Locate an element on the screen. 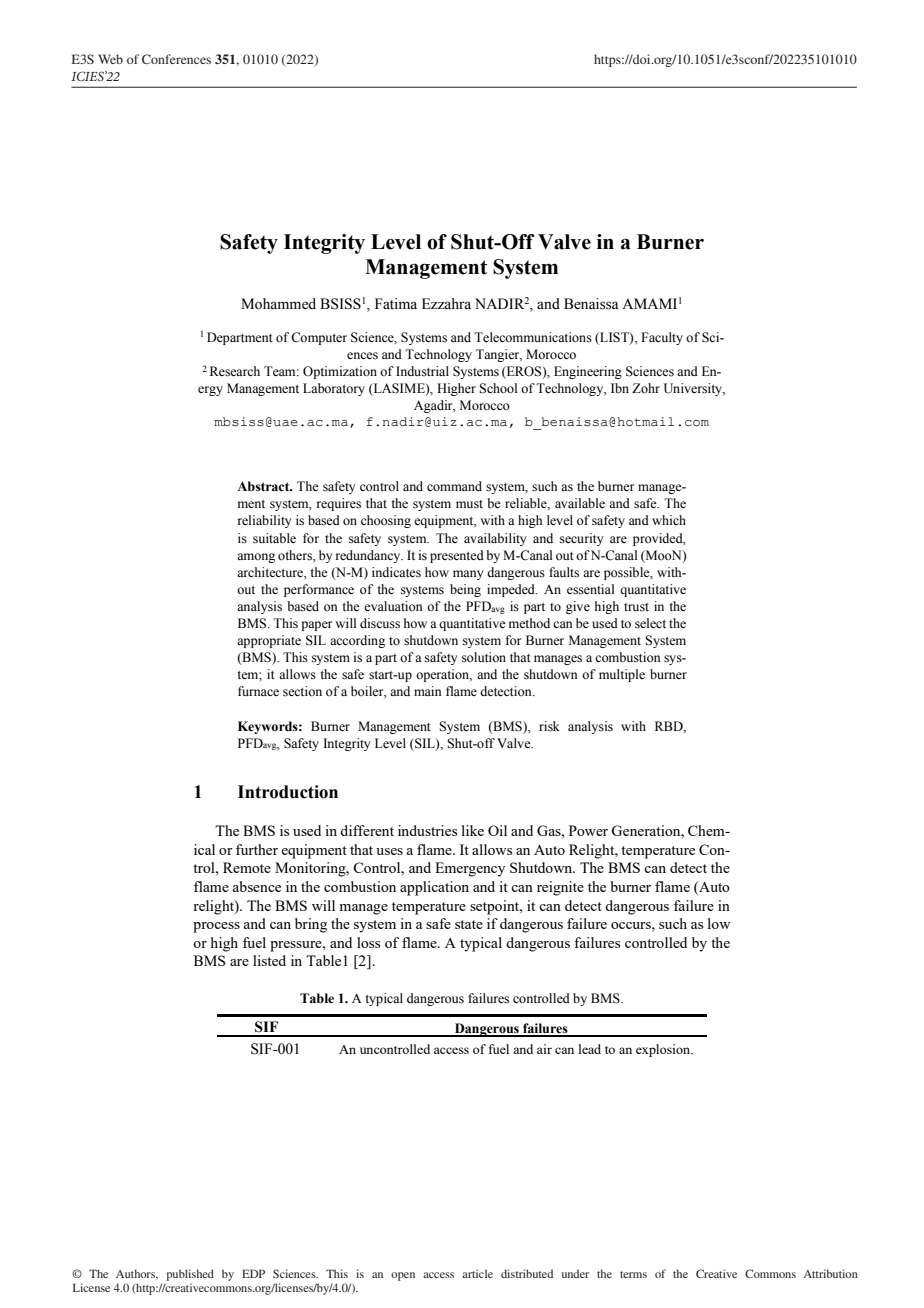 Image resolution: width=924 pixels, height=1308 pixels. Faculty is located at coordinates (662, 338).
